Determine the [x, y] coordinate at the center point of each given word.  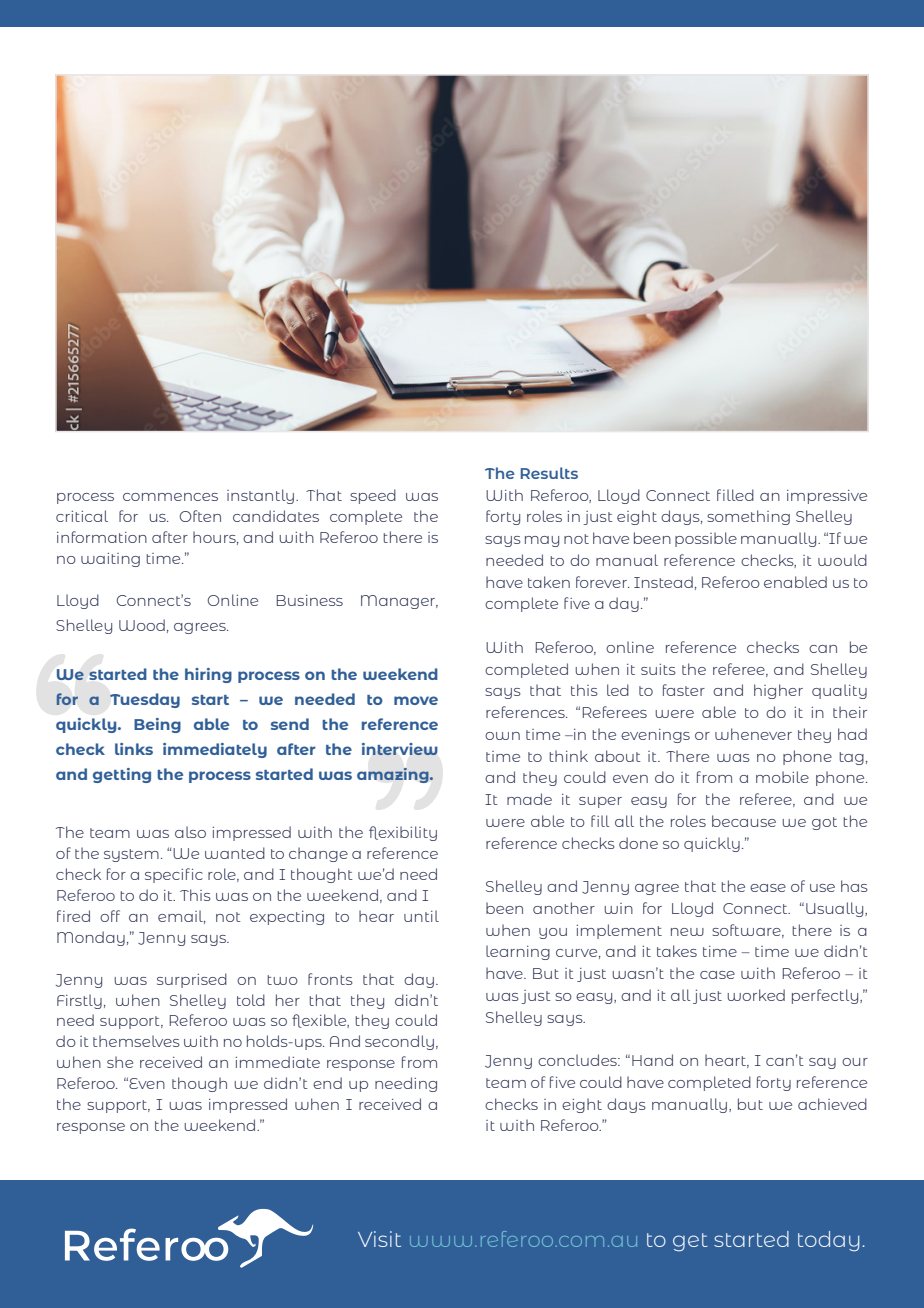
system [131, 855]
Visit [379, 1239]
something [748, 517]
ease [768, 888]
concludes [578, 1060]
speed [373, 496]
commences [170, 497]
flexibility [403, 833]
